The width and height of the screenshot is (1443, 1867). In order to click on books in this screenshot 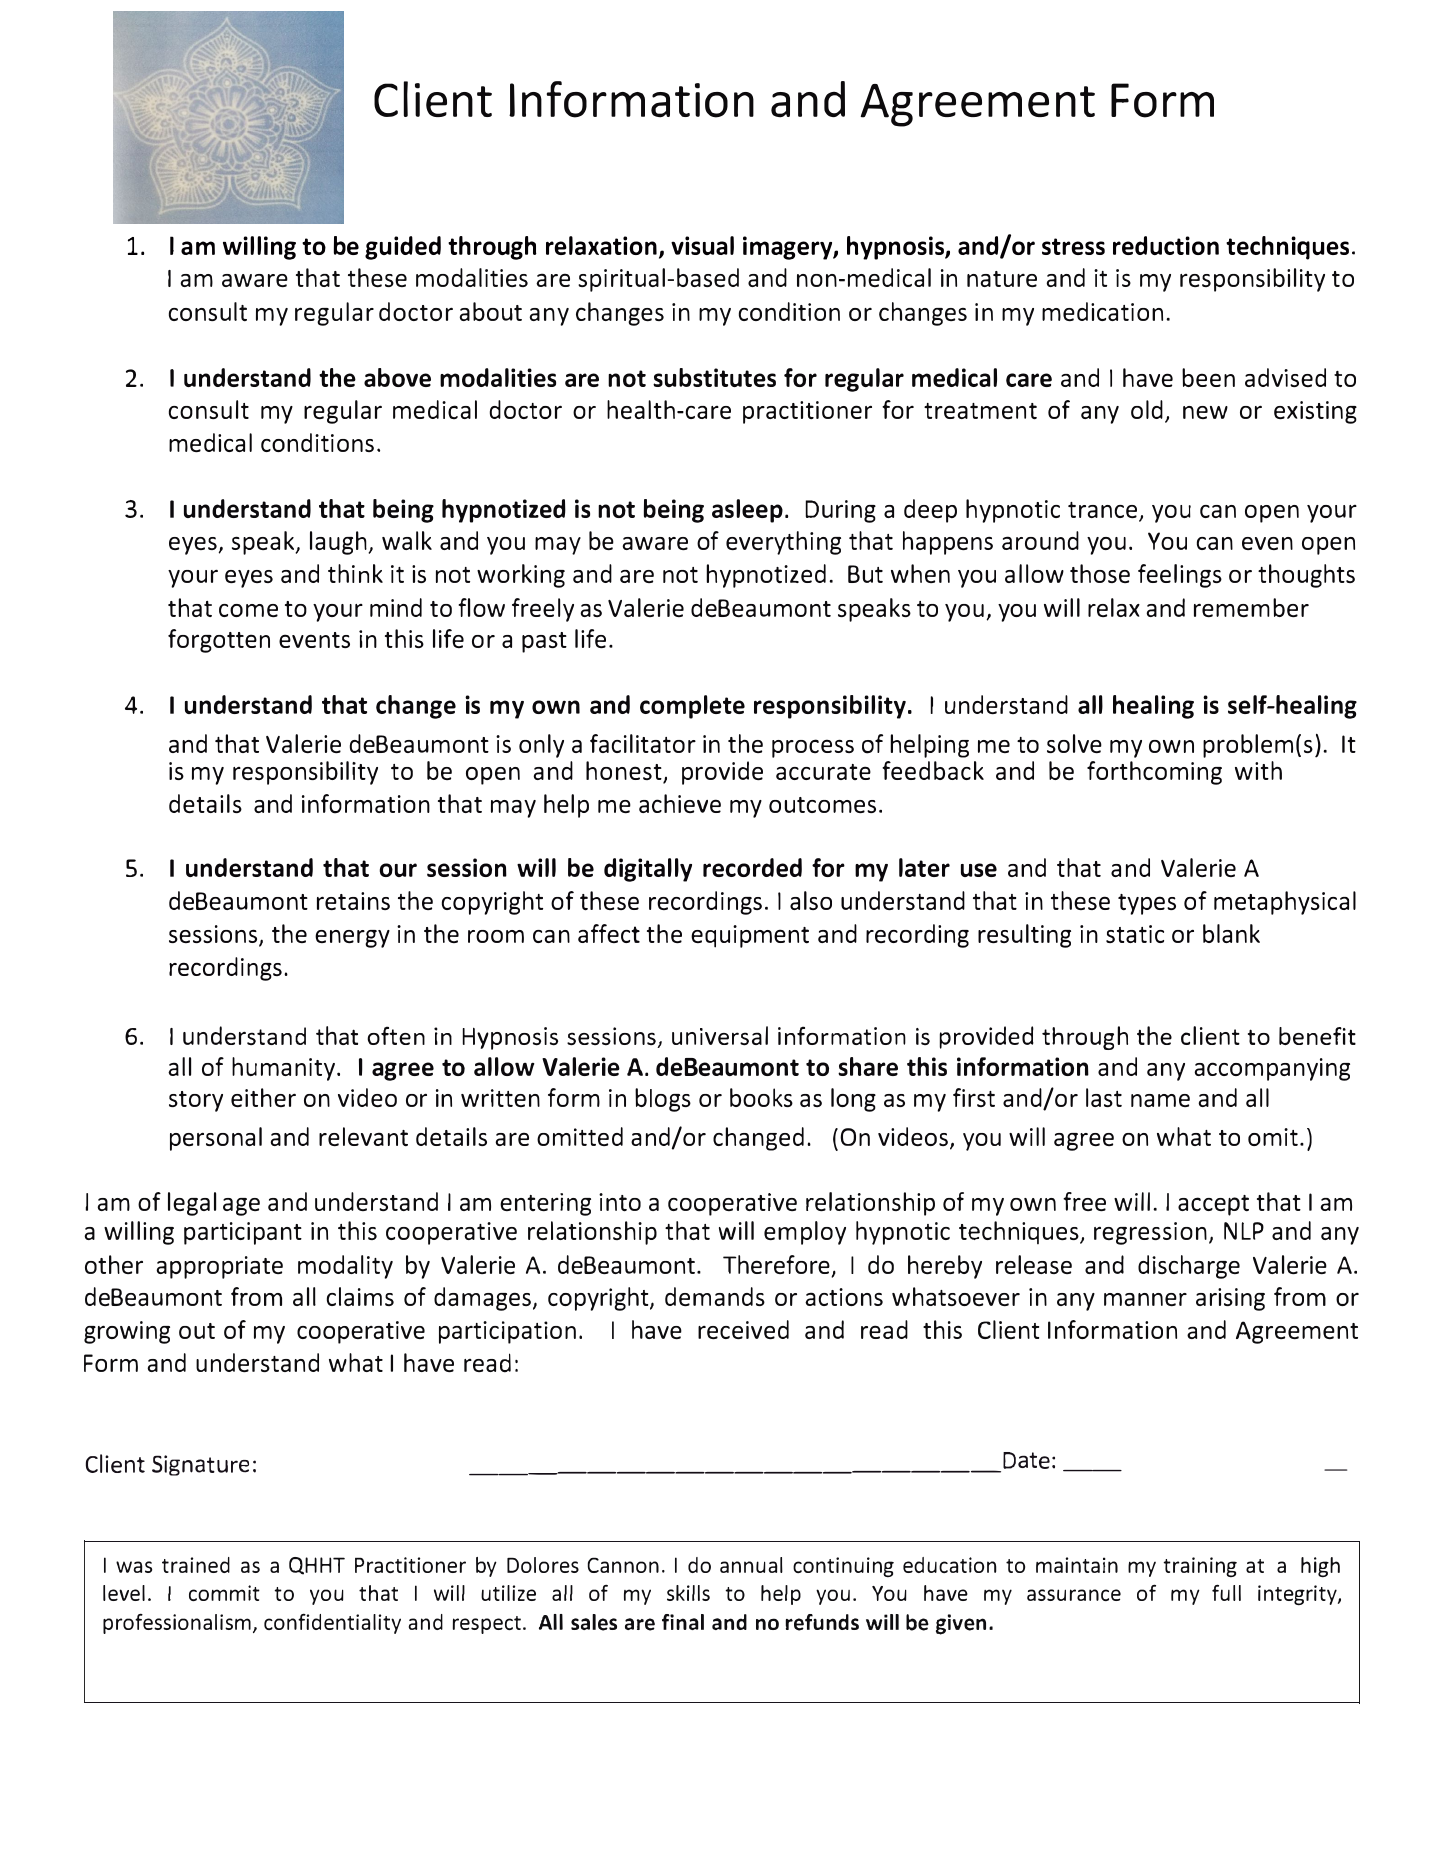, I will do `click(761, 1097)`.
